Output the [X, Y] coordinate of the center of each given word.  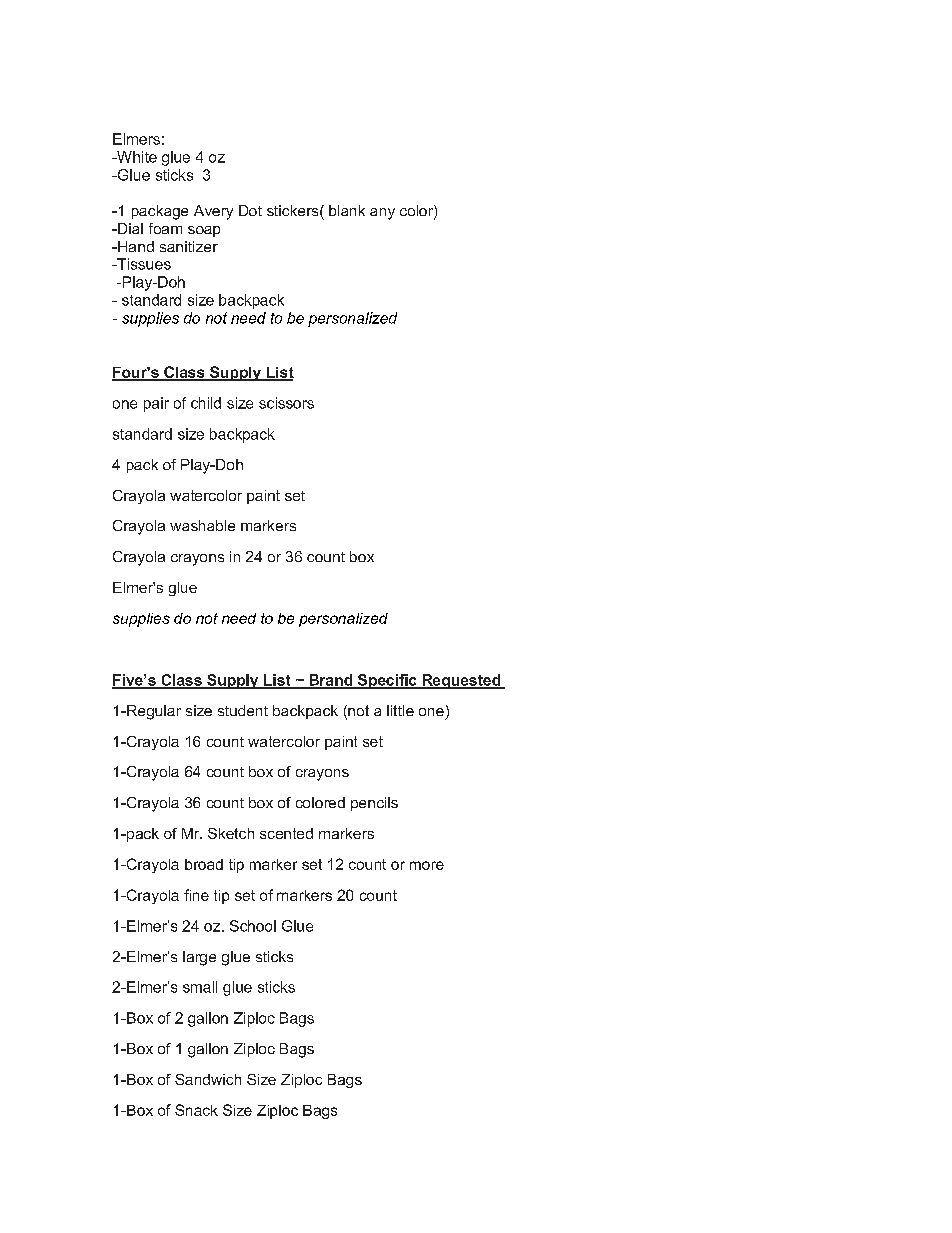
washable [202, 525]
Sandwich [208, 1079]
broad [204, 864]
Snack [196, 1110]
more [427, 865]
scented [286, 833]
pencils [374, 804]
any [382, 214]
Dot [250, 210]
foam [165, 228]
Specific [387, 681]
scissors [286, 403]
